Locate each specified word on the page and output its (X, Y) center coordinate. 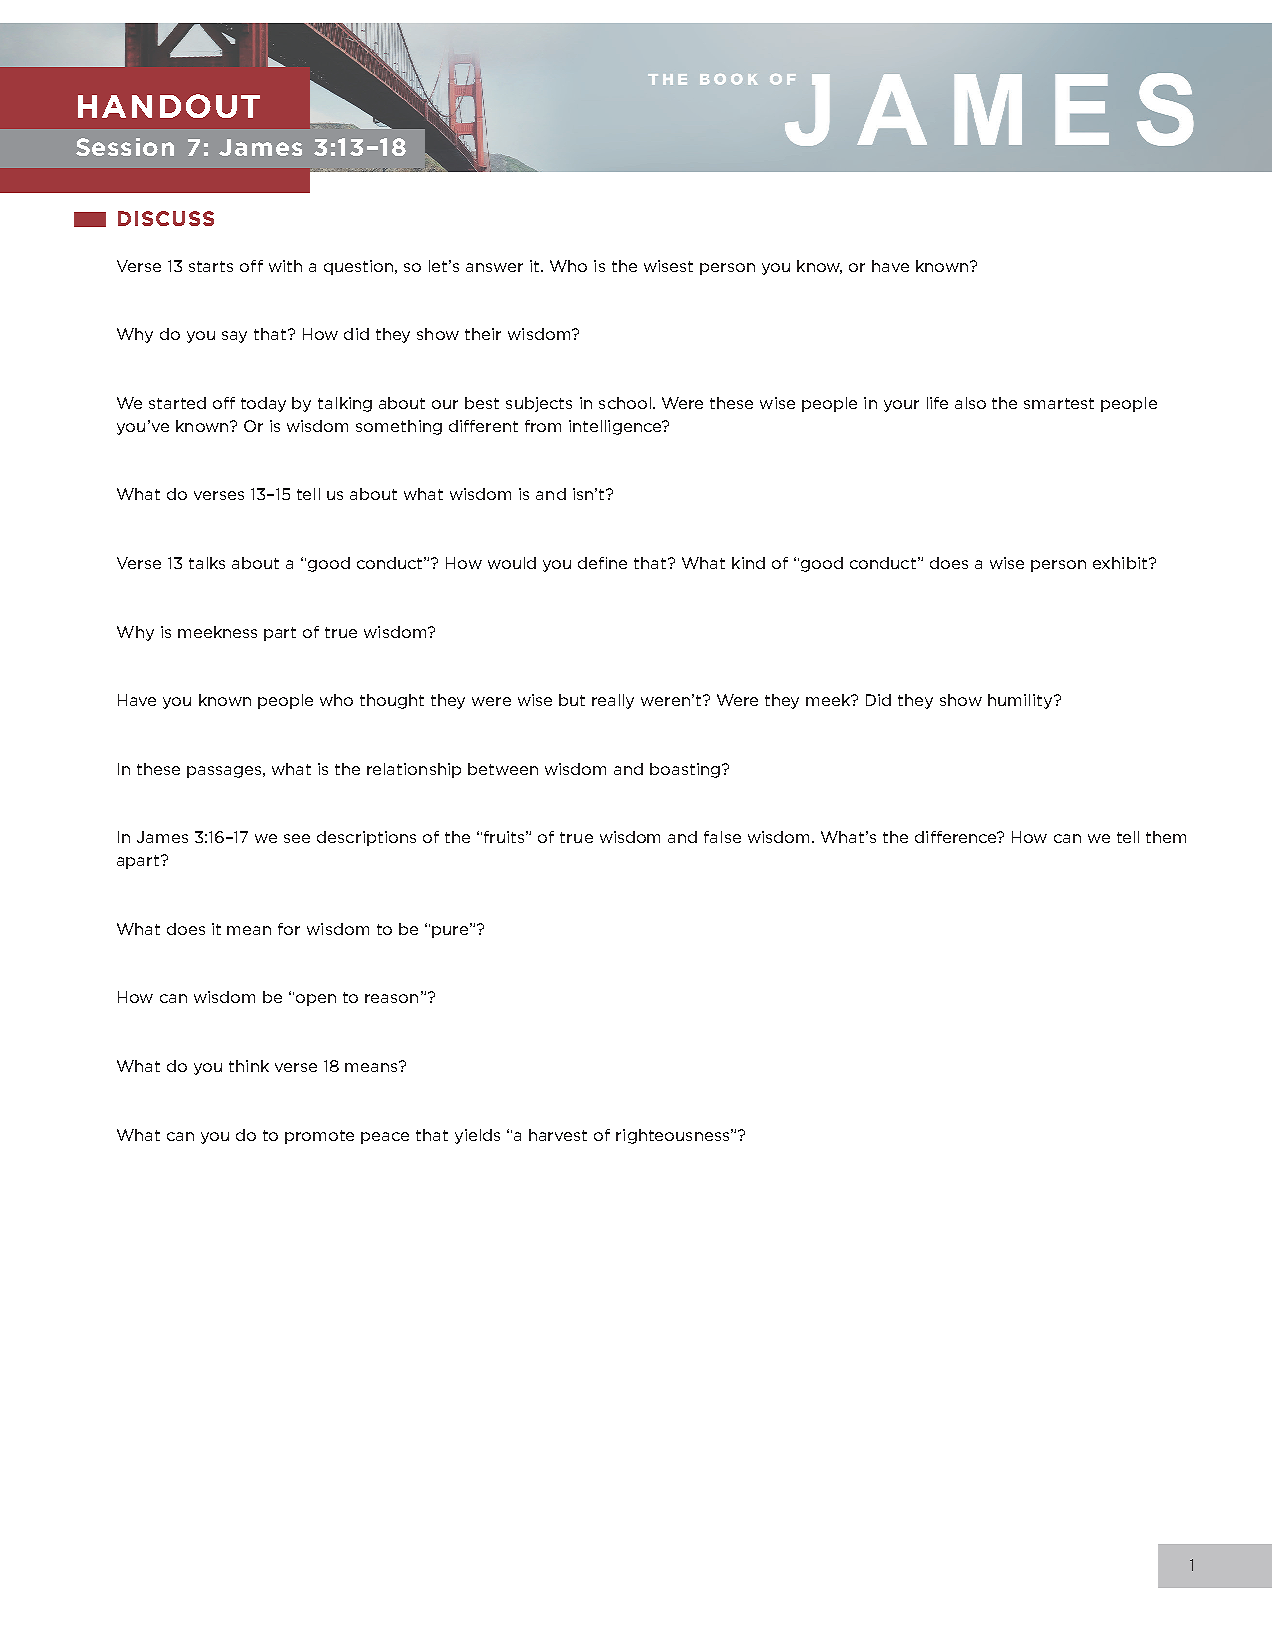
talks (207, 563)
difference (957, 837)
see (297, 838)
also (970, 403)
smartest (1059, 403)
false (722, 837)
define (602, 563)
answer (494, 267)
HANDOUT (169, 106)
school (625, 403)
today (263, 404)
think (249, 1066)
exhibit (1121, 563)
